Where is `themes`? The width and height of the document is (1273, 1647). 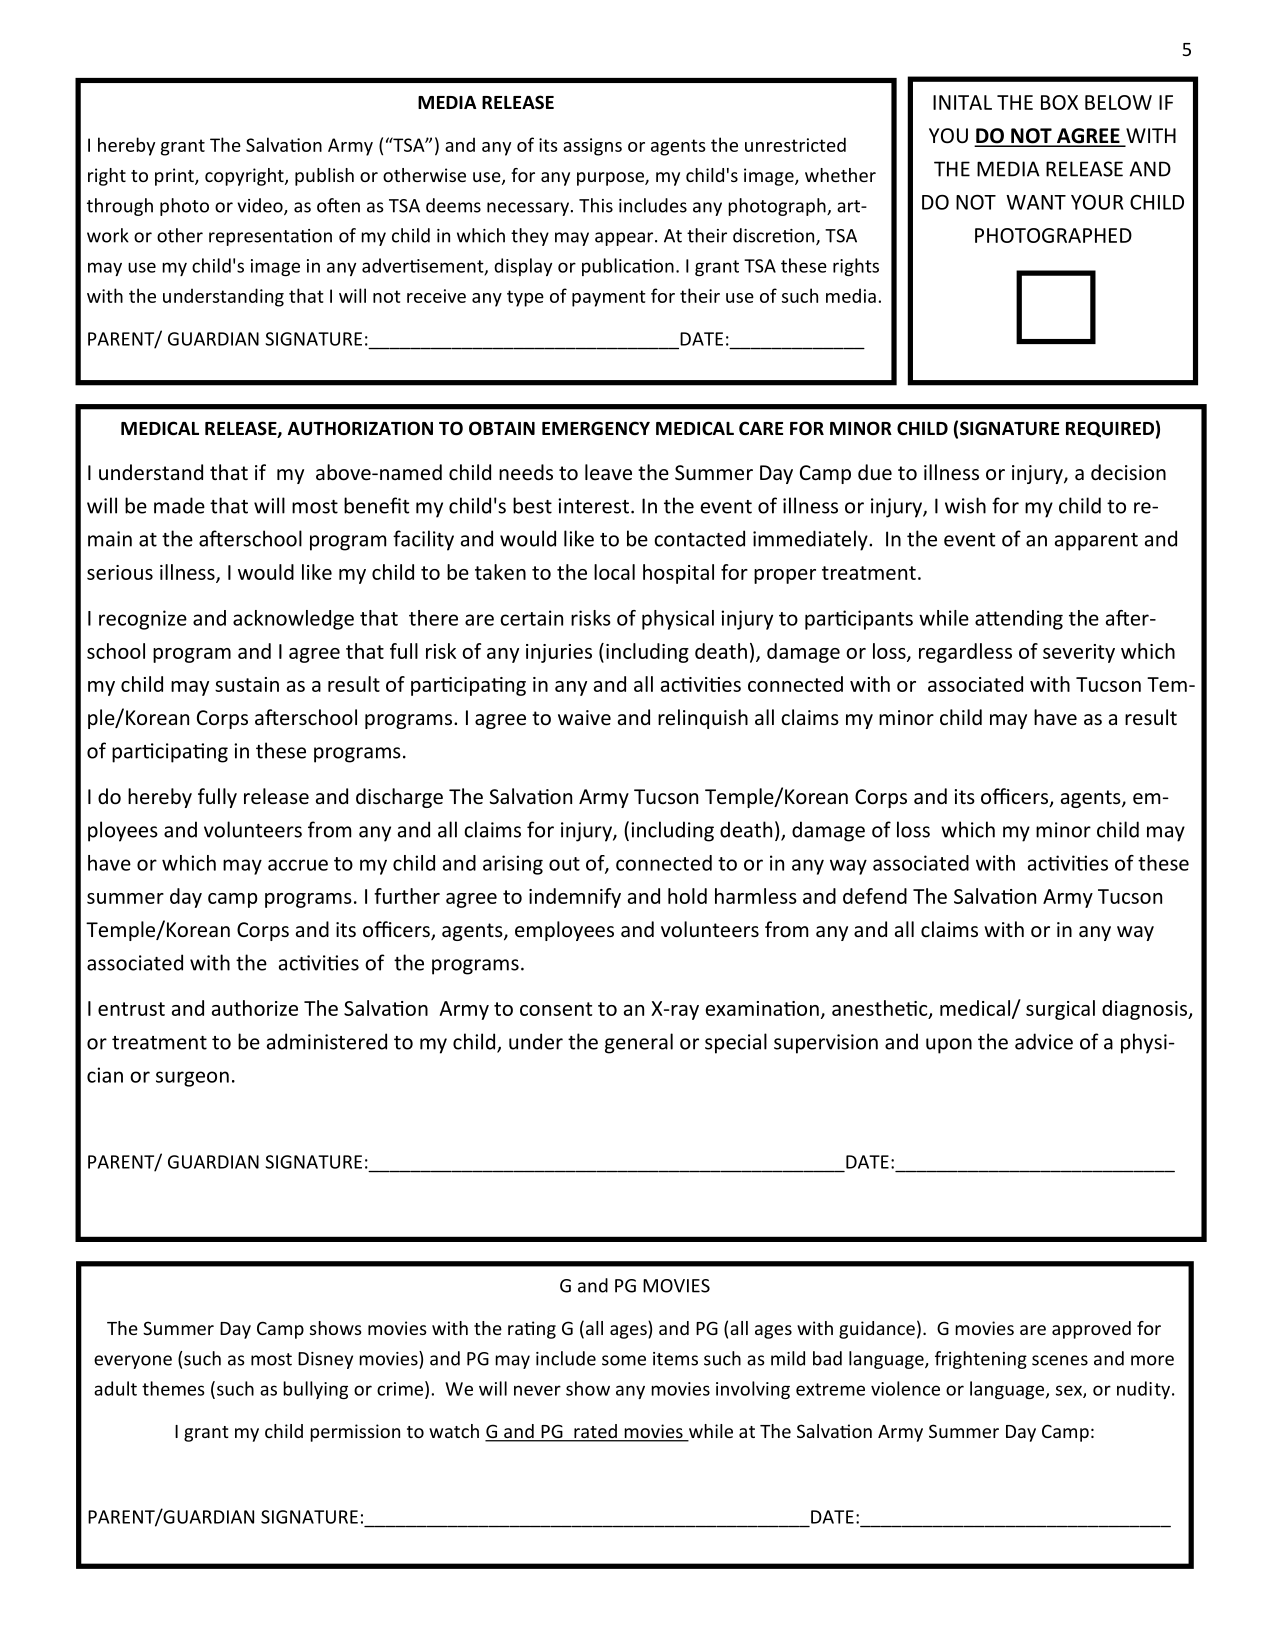
themes is located at coordinates (173, 1388).
